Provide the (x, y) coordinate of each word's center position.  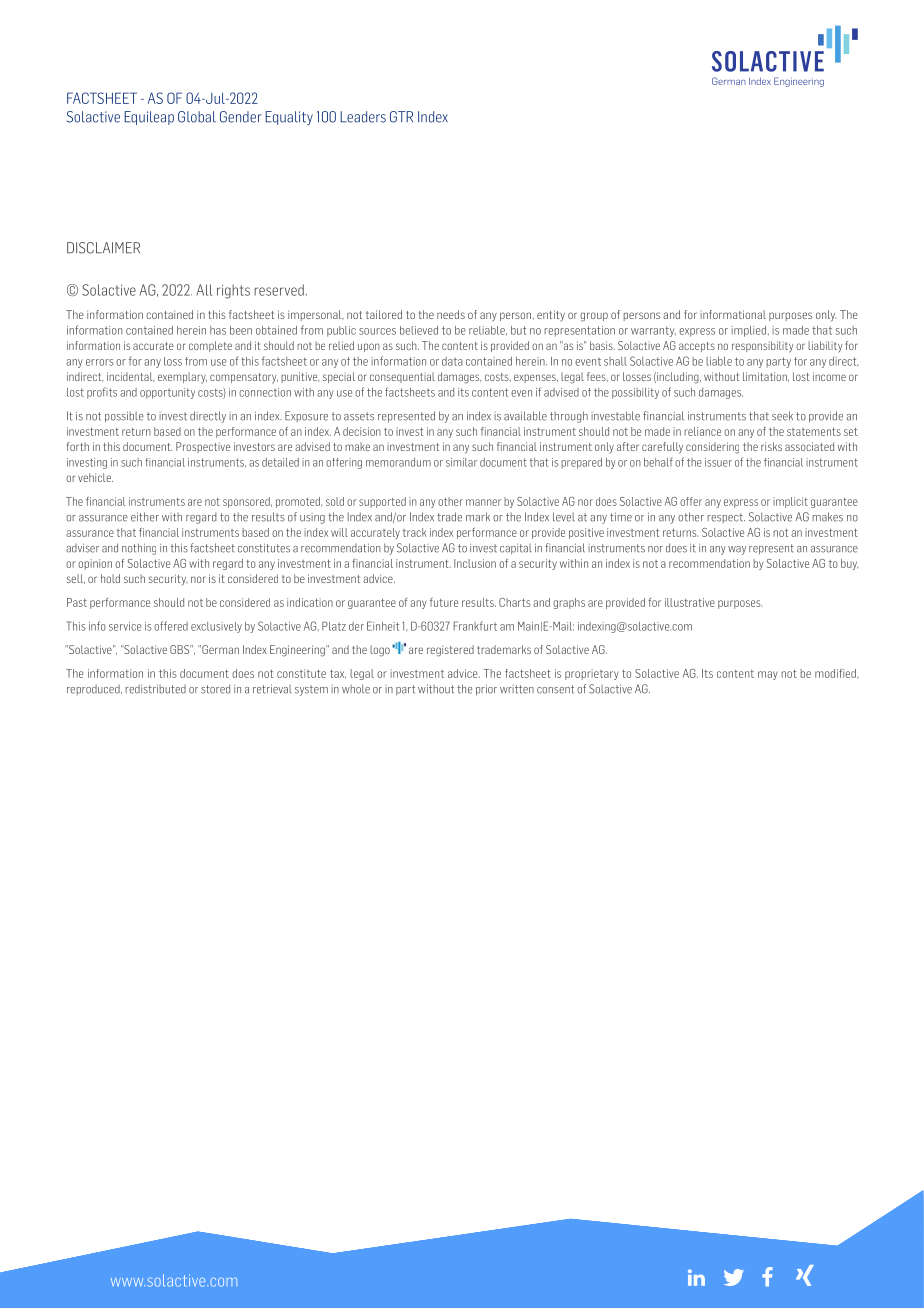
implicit (790, 502)
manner (483, 502)
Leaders (363, 117)
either (145, 517)
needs (451, 314)
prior (486, 690)
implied (748, 331)
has (218, 330)
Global (197, 117)
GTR (401, 117)
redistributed (155, 689)
